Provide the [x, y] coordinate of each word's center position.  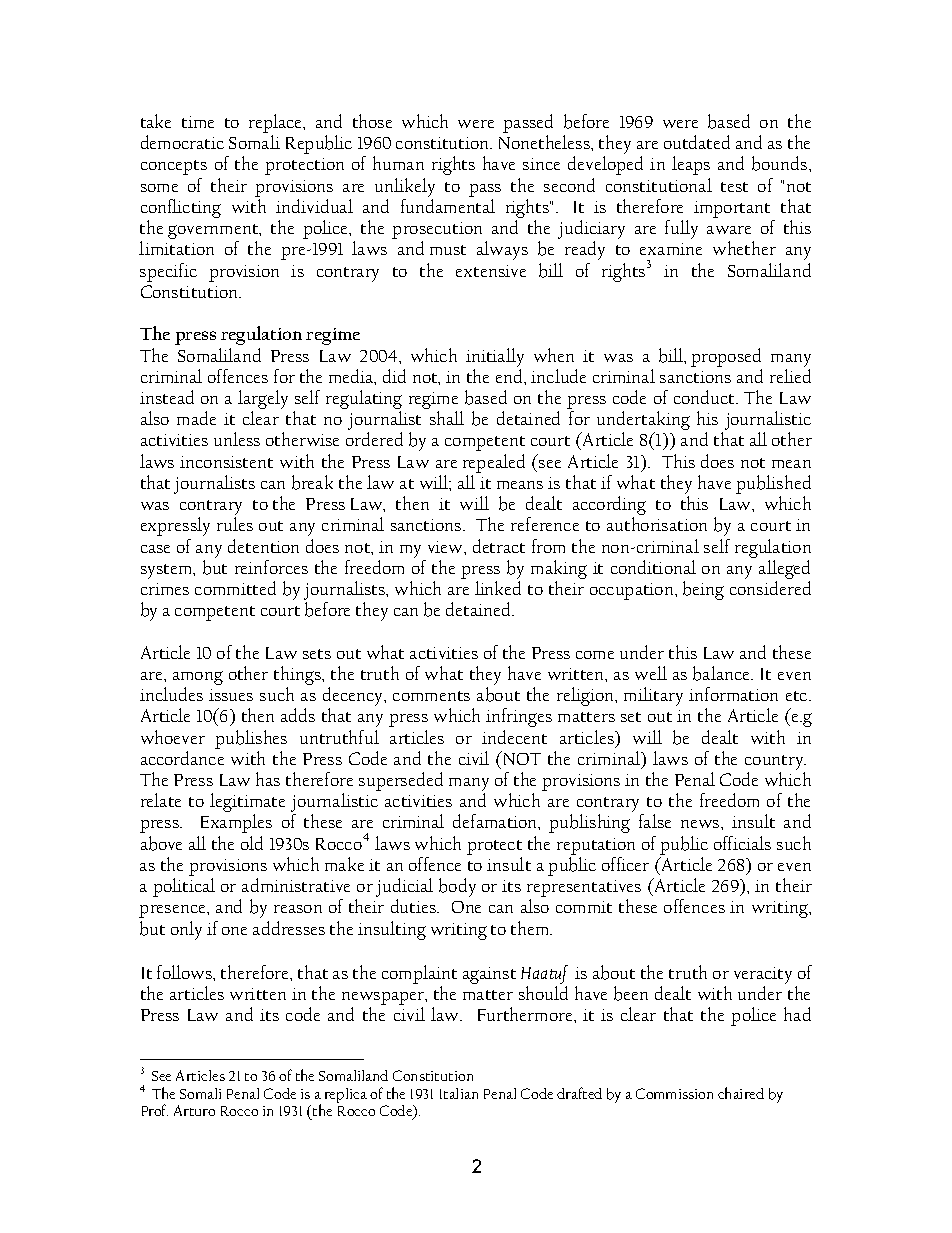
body [457, 887]
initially [495, 357]
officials [742, 843]
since [541, 164]
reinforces [271, 567]
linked [498, 588]
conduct [705, 397]
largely [263, 401]
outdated [697, 142]
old [252, 843]
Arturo [194, 1110]
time [198, 122]
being [703, 590]
